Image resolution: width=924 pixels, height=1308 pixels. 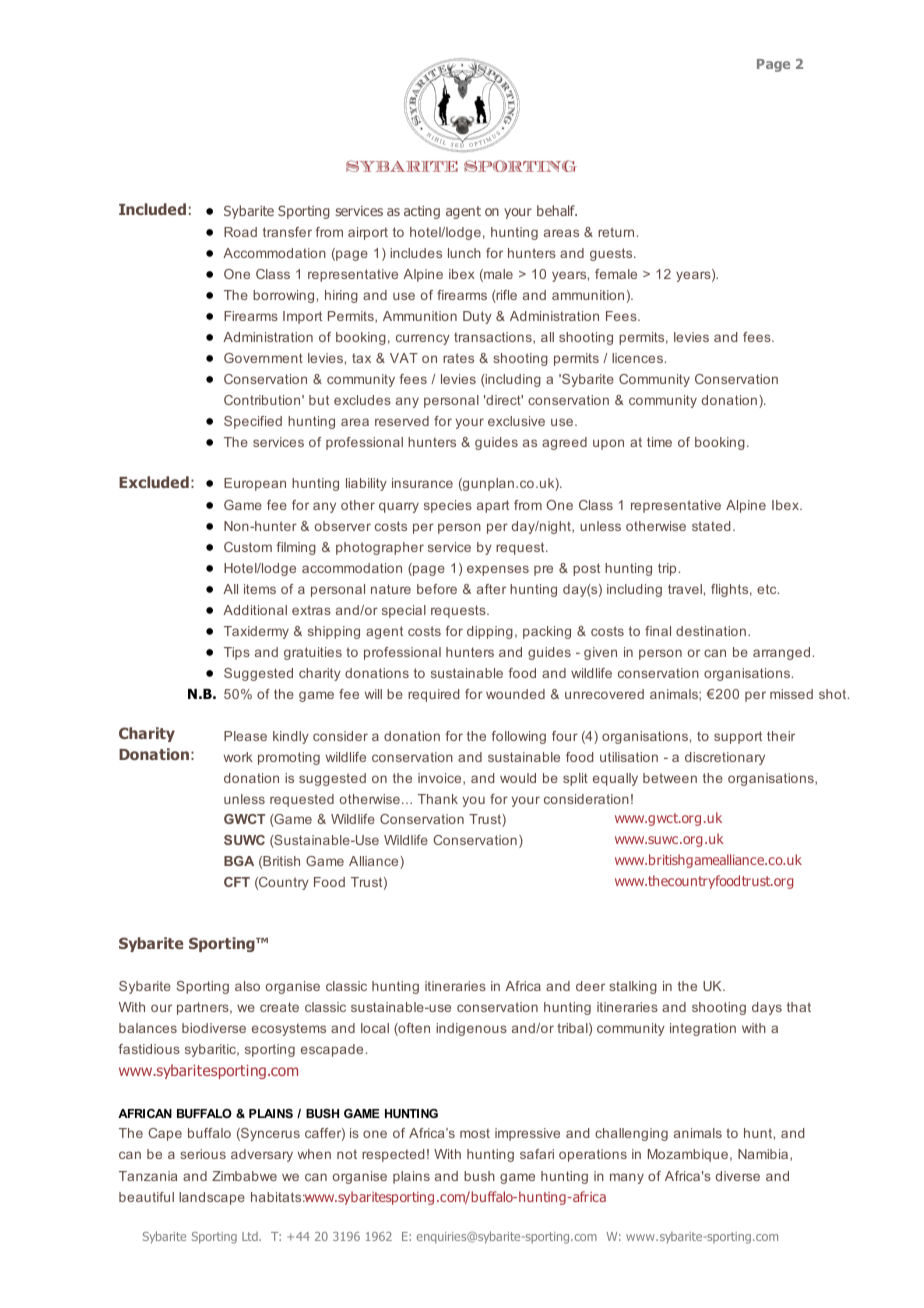 I want to click on Road, so click(x=240, y=232).
